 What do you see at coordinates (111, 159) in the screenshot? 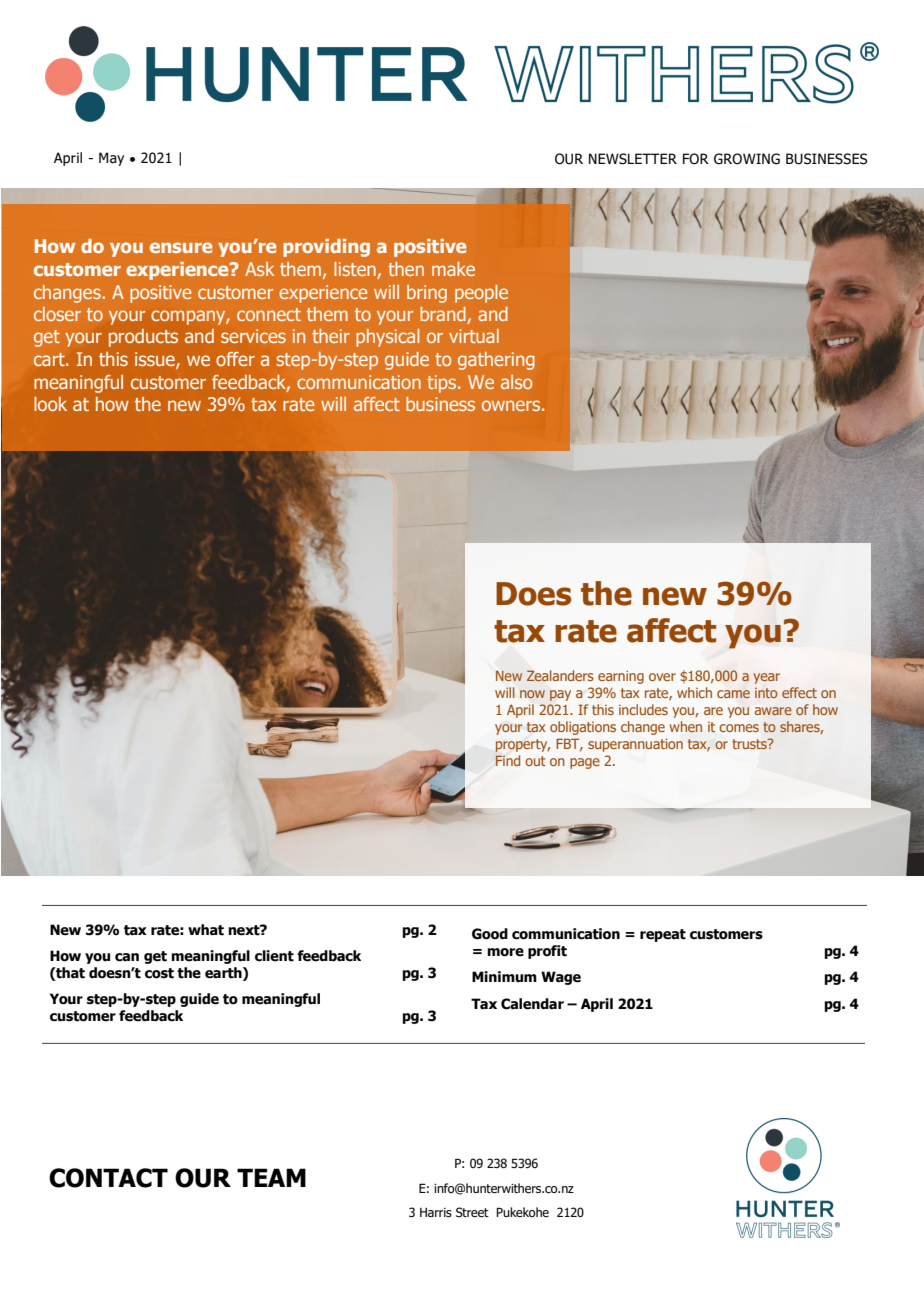
I see `May` at bounding box center [111, 159].
